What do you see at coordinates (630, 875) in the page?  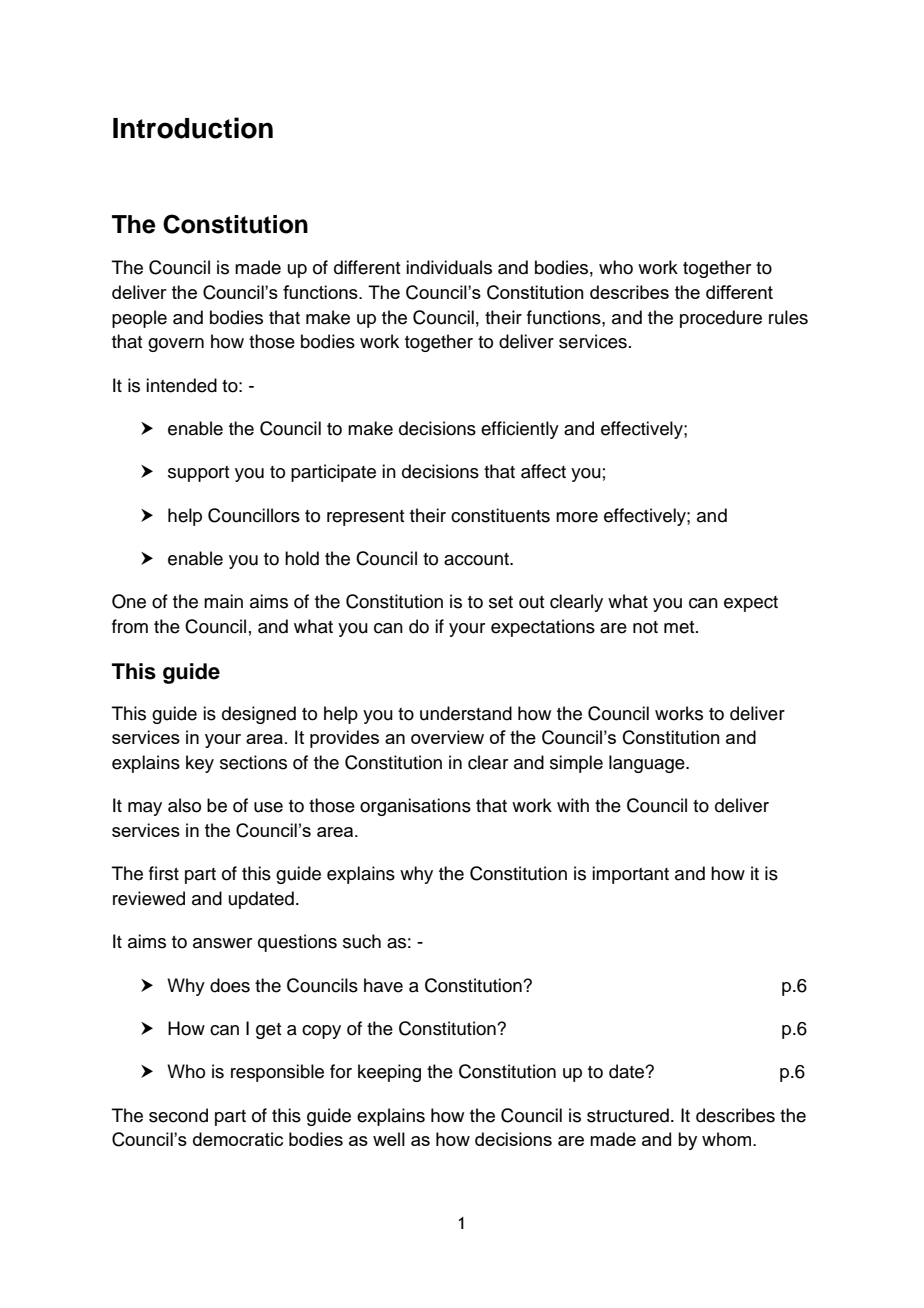 I see `important` at bounding box center [630, 875].
